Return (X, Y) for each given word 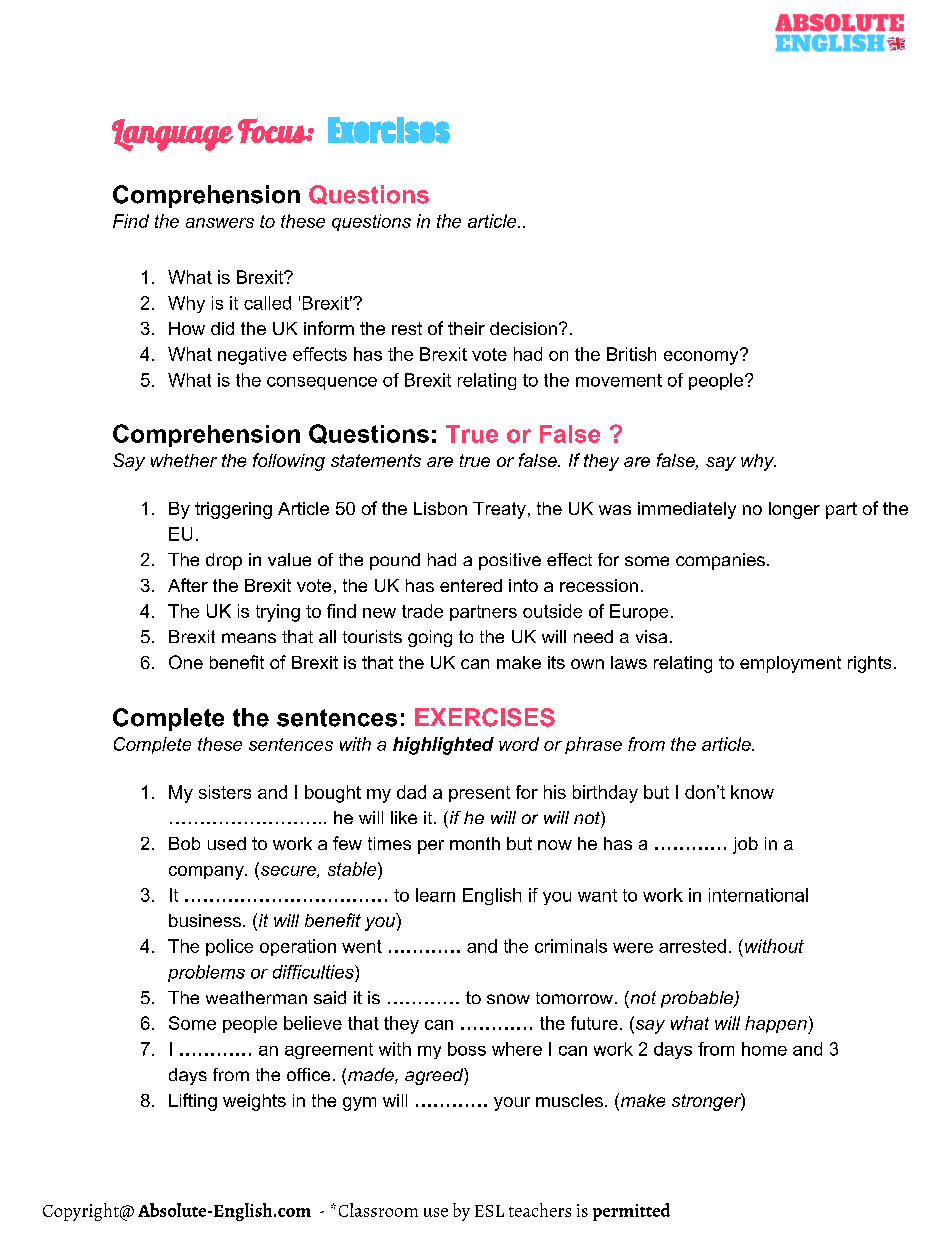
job (745, 845)
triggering (233, 510)
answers (220, 223)
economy (702, 357)
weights (254, 1102)
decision (523, 328)
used (227, 843)
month (475, 843)
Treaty (499, 510)
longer (794, 510)
